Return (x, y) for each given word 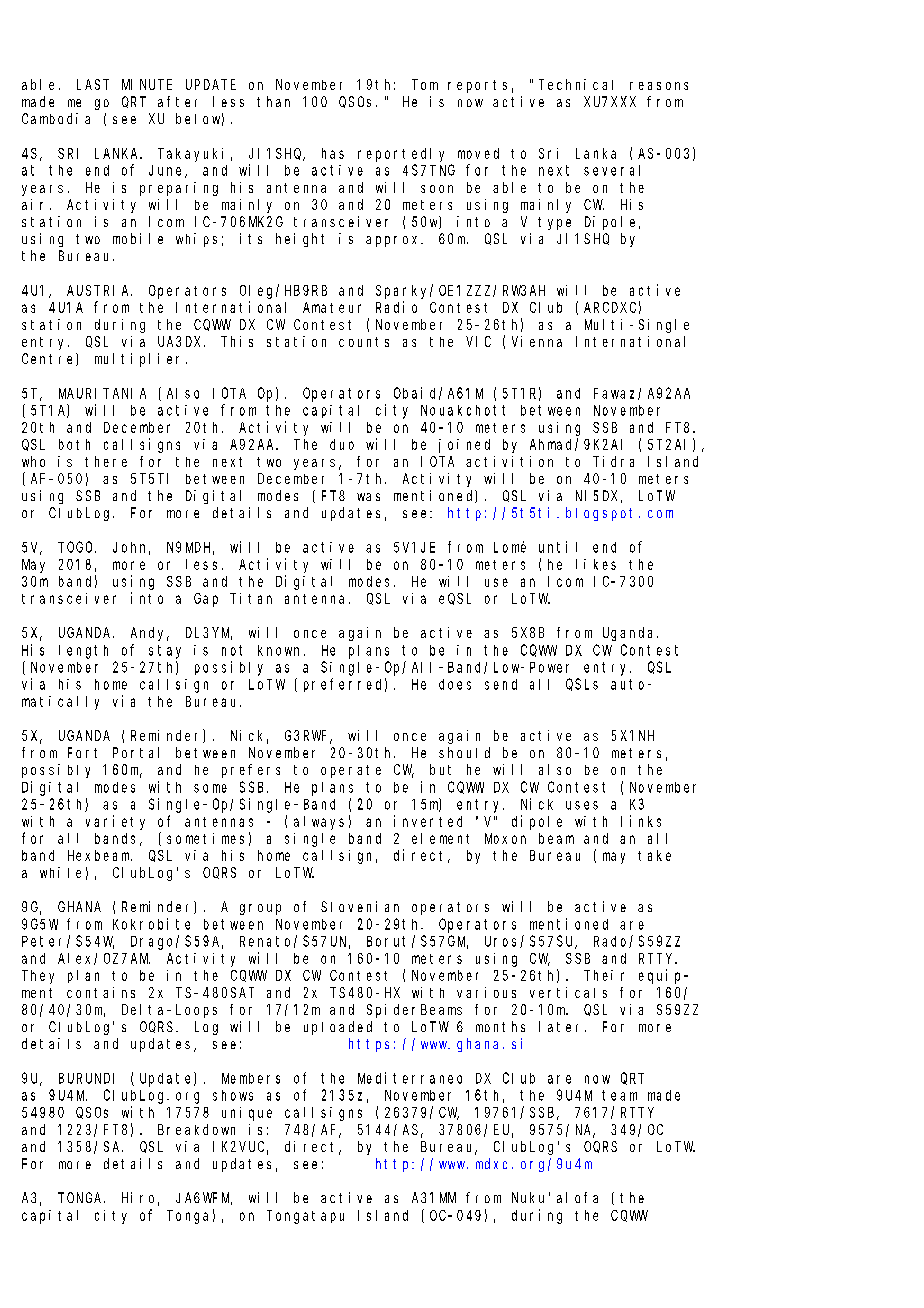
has (333, 153)
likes (596, 564)
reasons (659, 86)
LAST (93, 84)
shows (233, 1095)
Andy (150, 634)
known (281, 650)
